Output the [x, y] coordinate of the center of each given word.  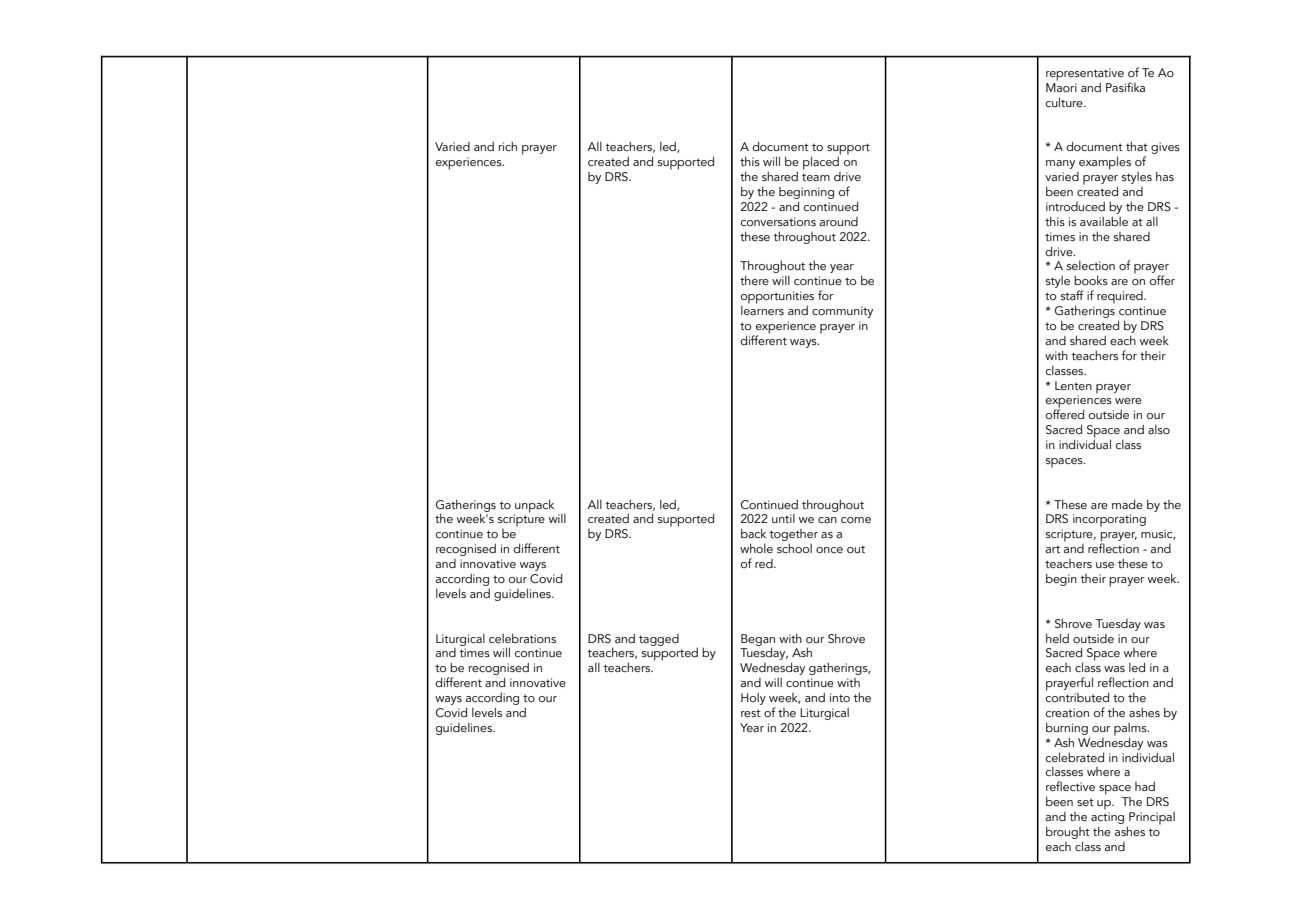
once [829, 550]
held [1057, 638]
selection [1091, 265]
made [1127, 504]
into [840, 697]
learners [762, 309]
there [754, 280]
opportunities [777, 298]
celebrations [522, 638]
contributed [1077, 696]
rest [751, 713]
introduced [1075, 206]
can [827, 520]
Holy [753, 699]
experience [784, 328]
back [753, 533]
